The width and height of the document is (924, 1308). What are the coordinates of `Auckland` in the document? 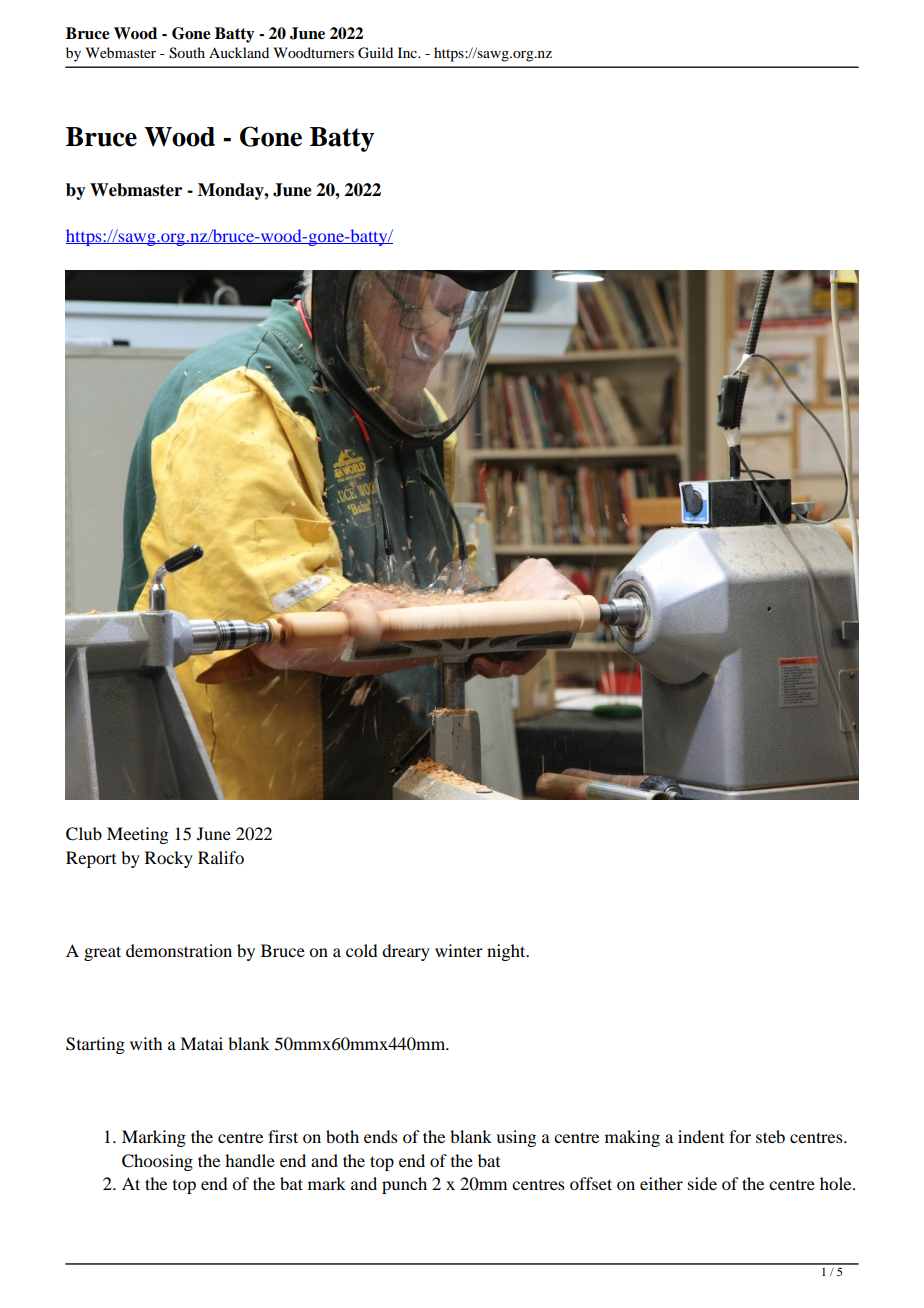 It's located at (239, 52).
